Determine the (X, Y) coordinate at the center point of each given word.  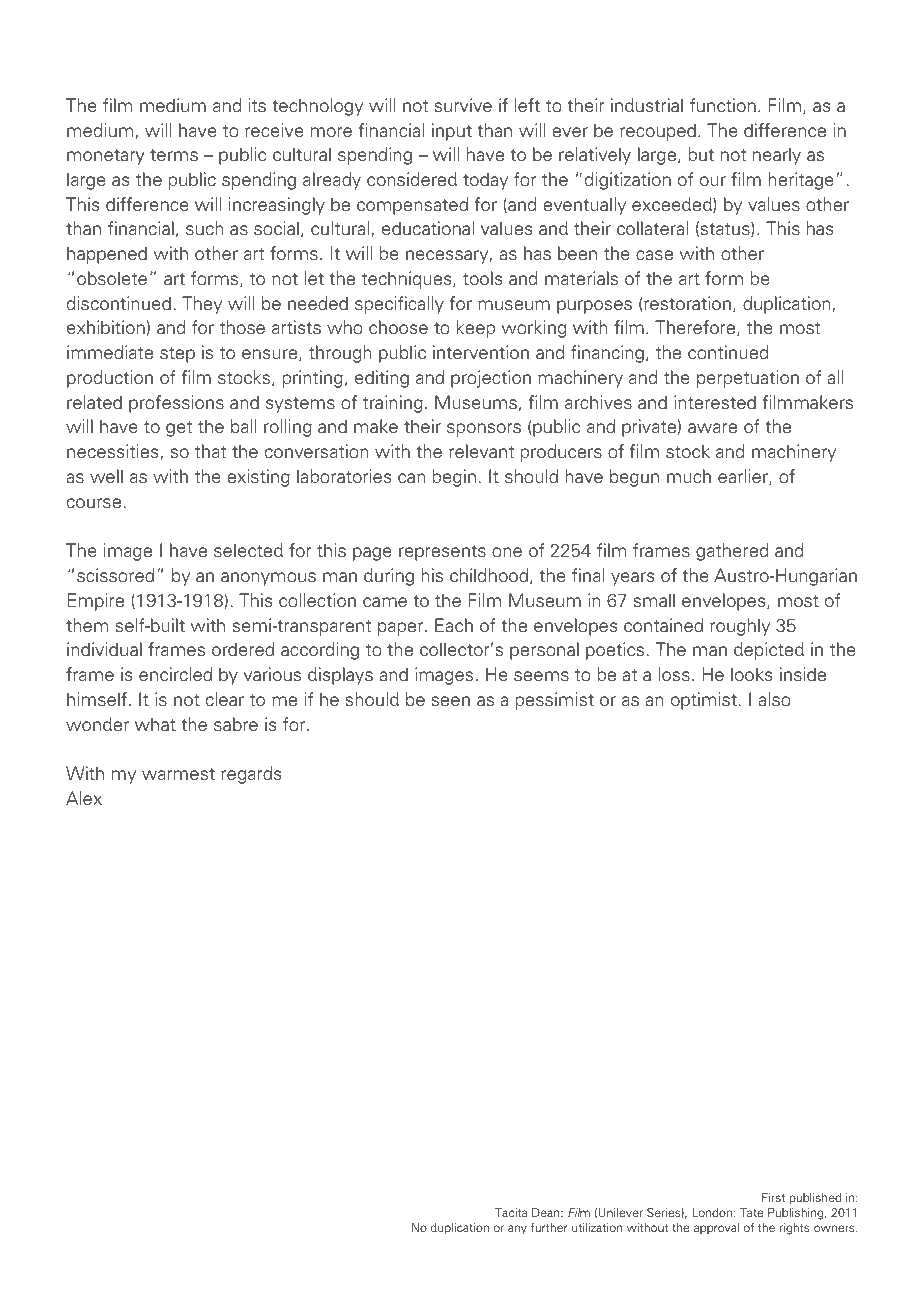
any (517, 1229)
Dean (547, 1212)
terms (174, 155)
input (452, 132)
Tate (752, 1212)
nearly (777, 156)
